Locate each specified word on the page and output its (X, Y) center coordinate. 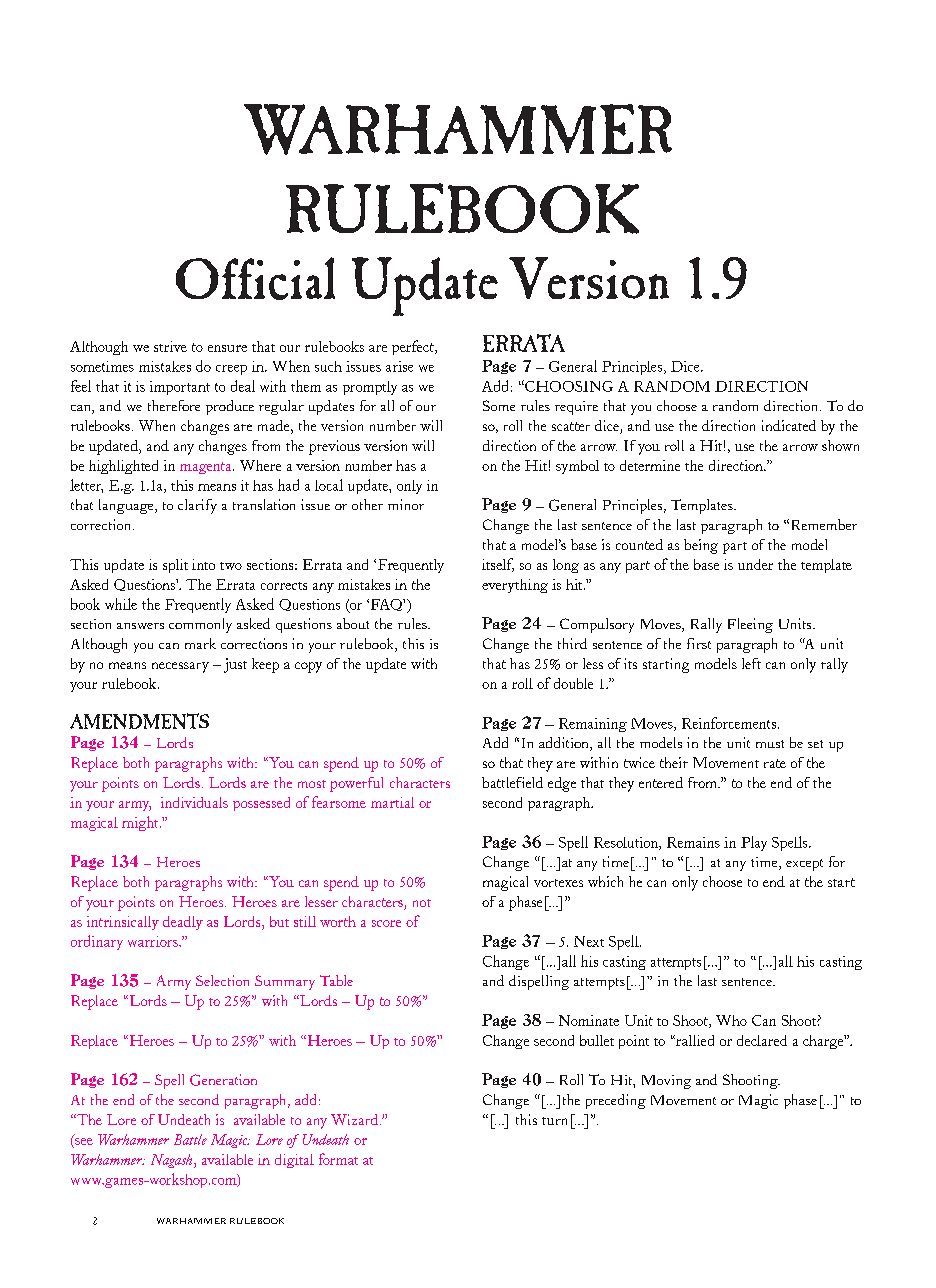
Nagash (173, 1161)
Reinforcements (730, 723)
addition (565, 744)
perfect (414, 347)
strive (170, 346)
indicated (789, 425)
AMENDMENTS (139, 721)
